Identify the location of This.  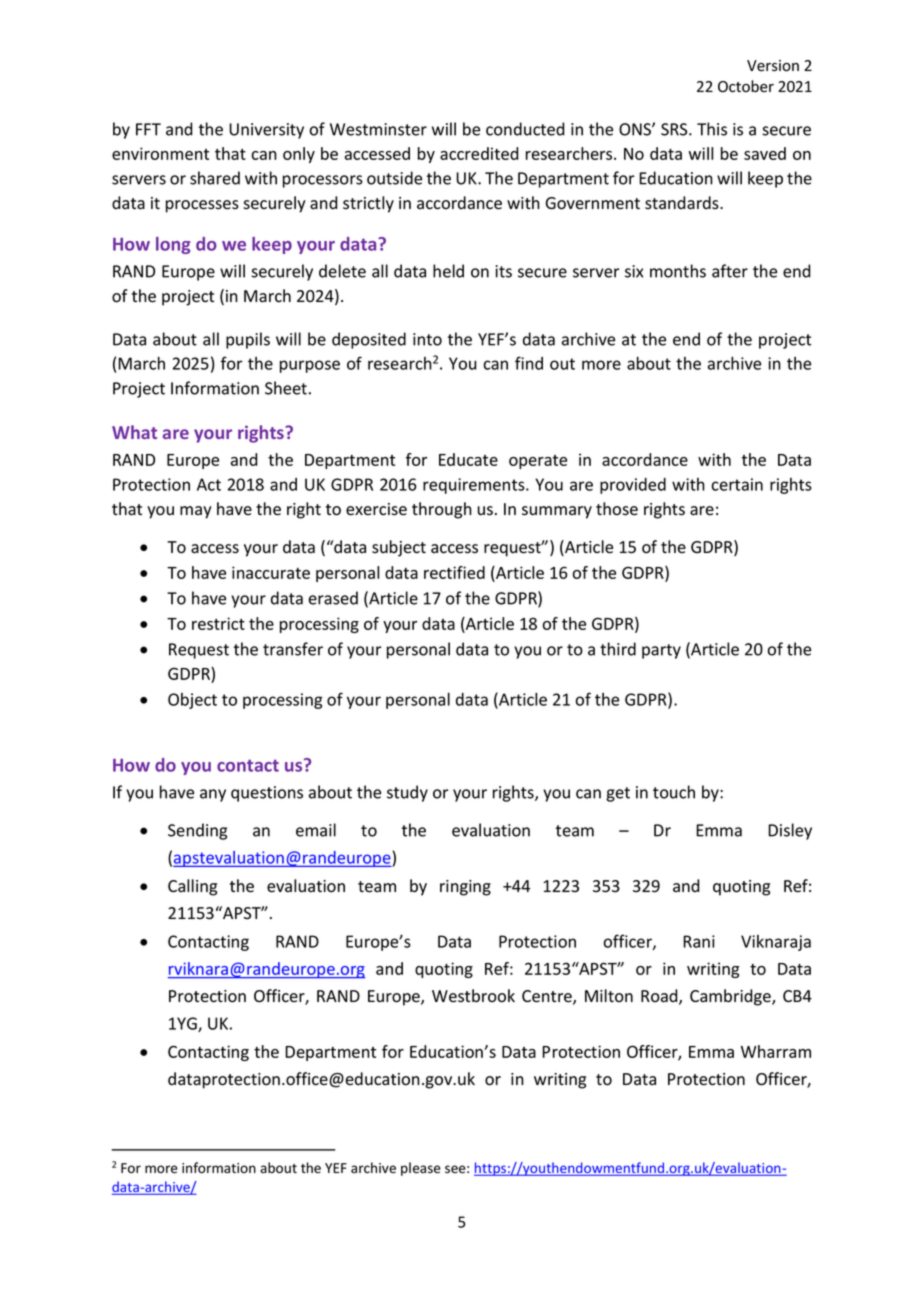
(712, 129).
